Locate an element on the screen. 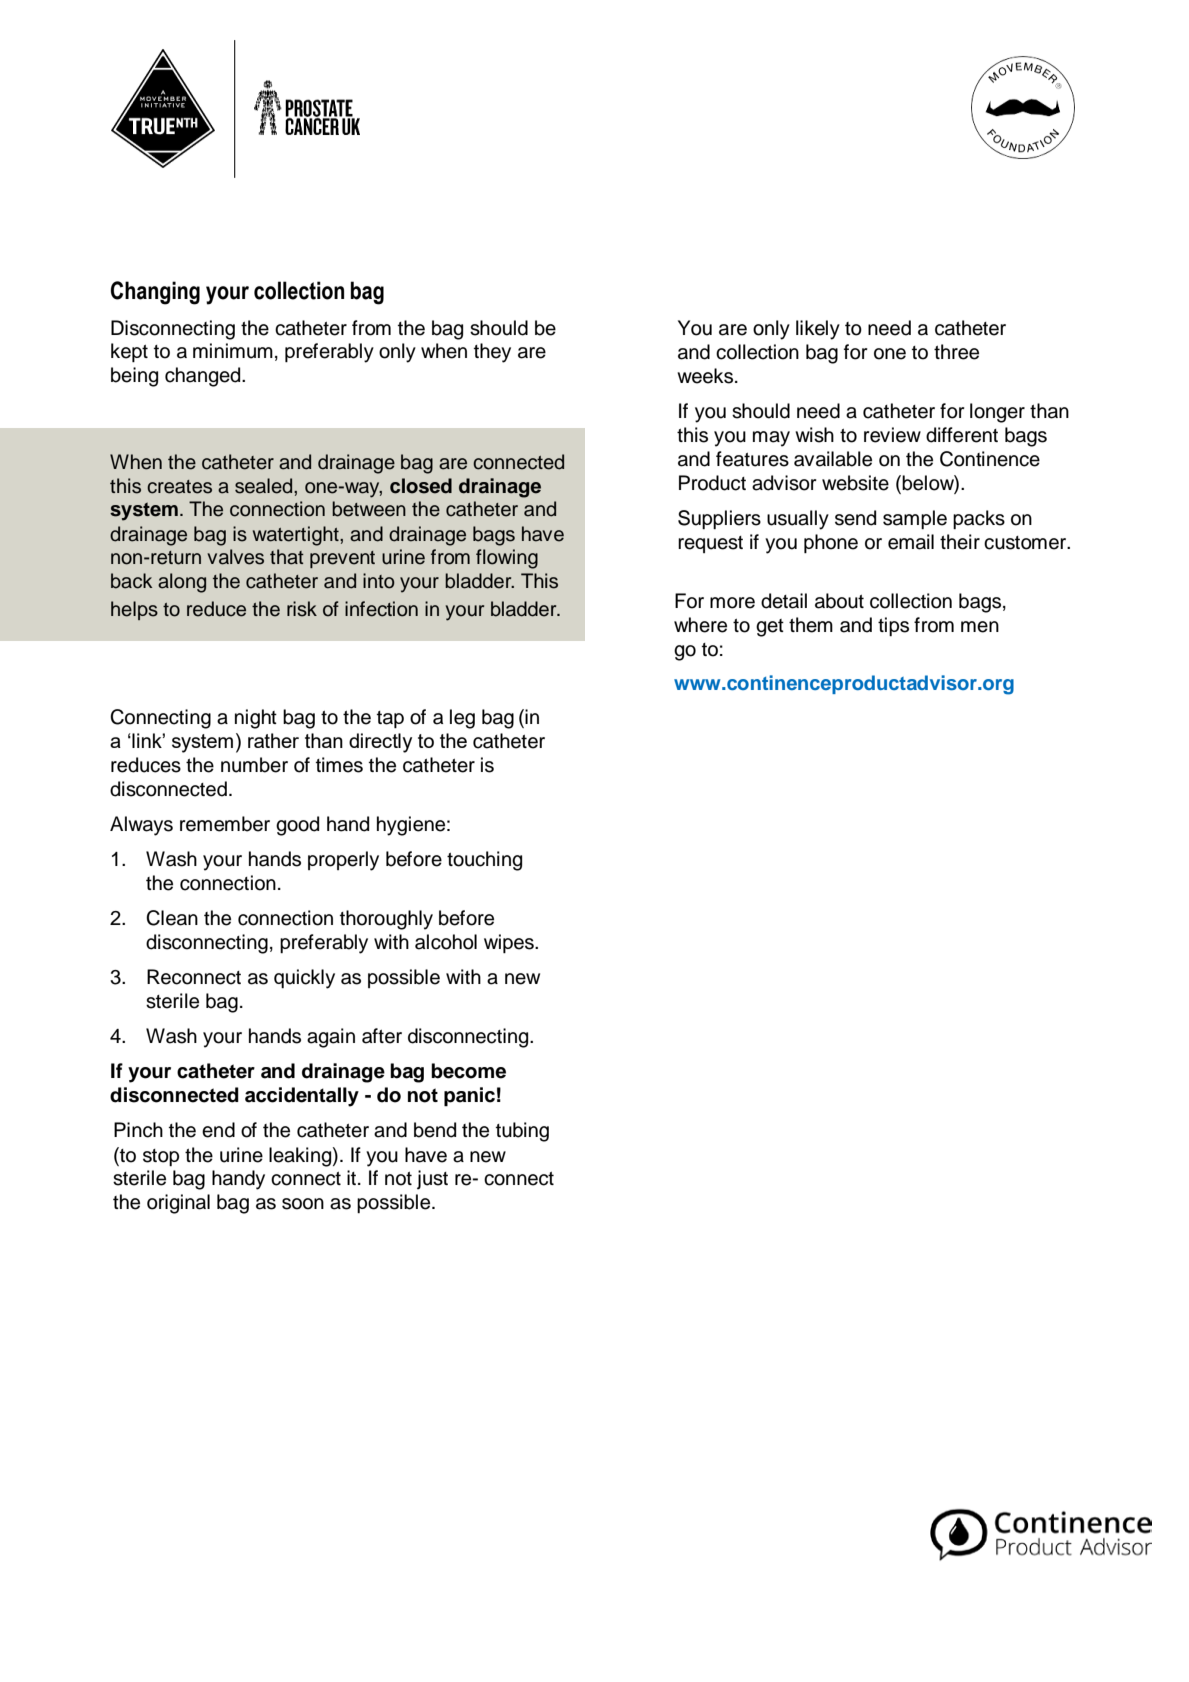  tubing is located at coordinates (522, 1132).
